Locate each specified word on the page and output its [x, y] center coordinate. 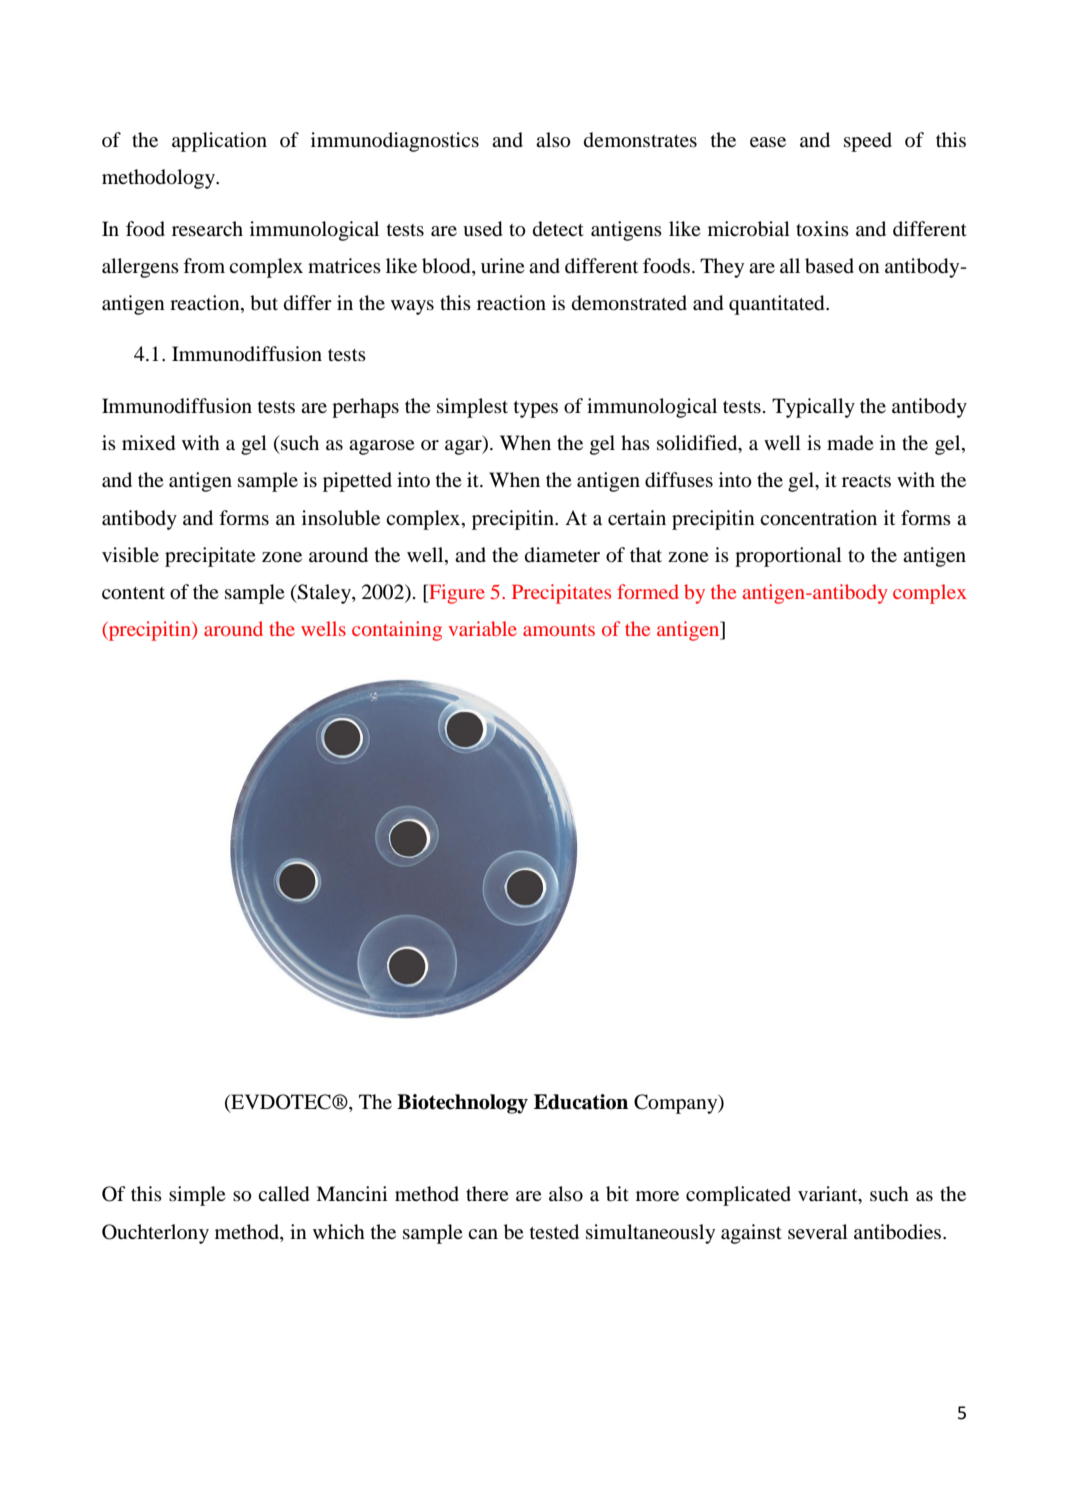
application [219, 142]
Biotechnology [462, 1104]
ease [768, 142]
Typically [813, 408]
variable [482, 628]
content [133, 593]
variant [829, 1195]
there [487, 1193]
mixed [148, 443]
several [818, 1231]
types [536, 409]
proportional [788, 557]
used [482, 229]
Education [581, 1102]
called [283, 1194]
